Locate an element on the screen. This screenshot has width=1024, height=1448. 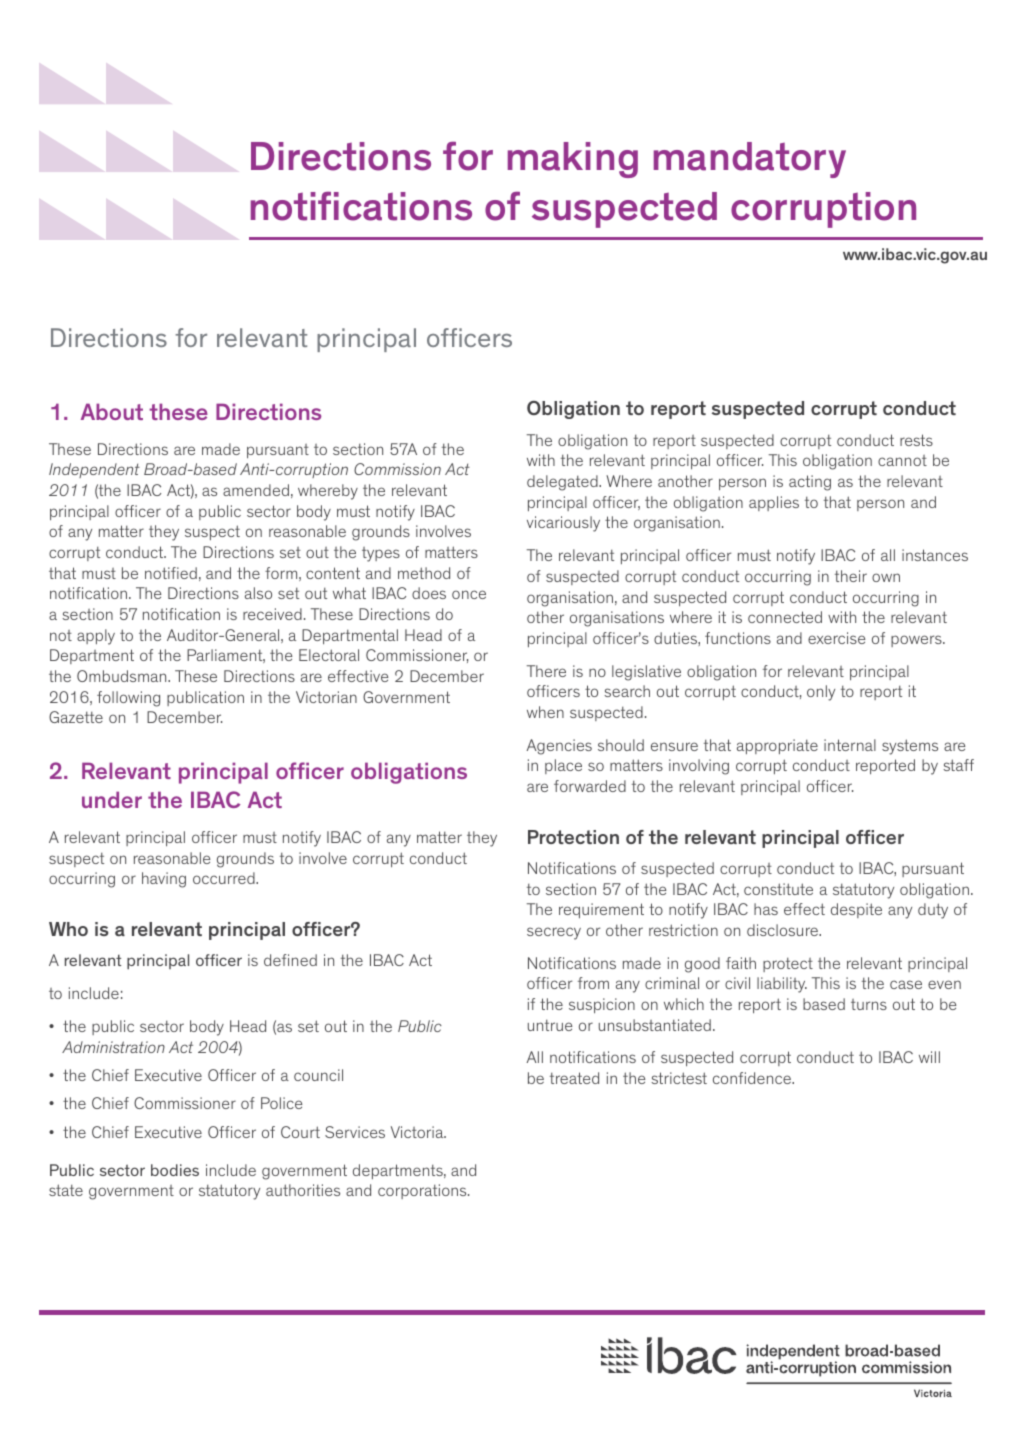
only is located at coordinates (821, 693).
